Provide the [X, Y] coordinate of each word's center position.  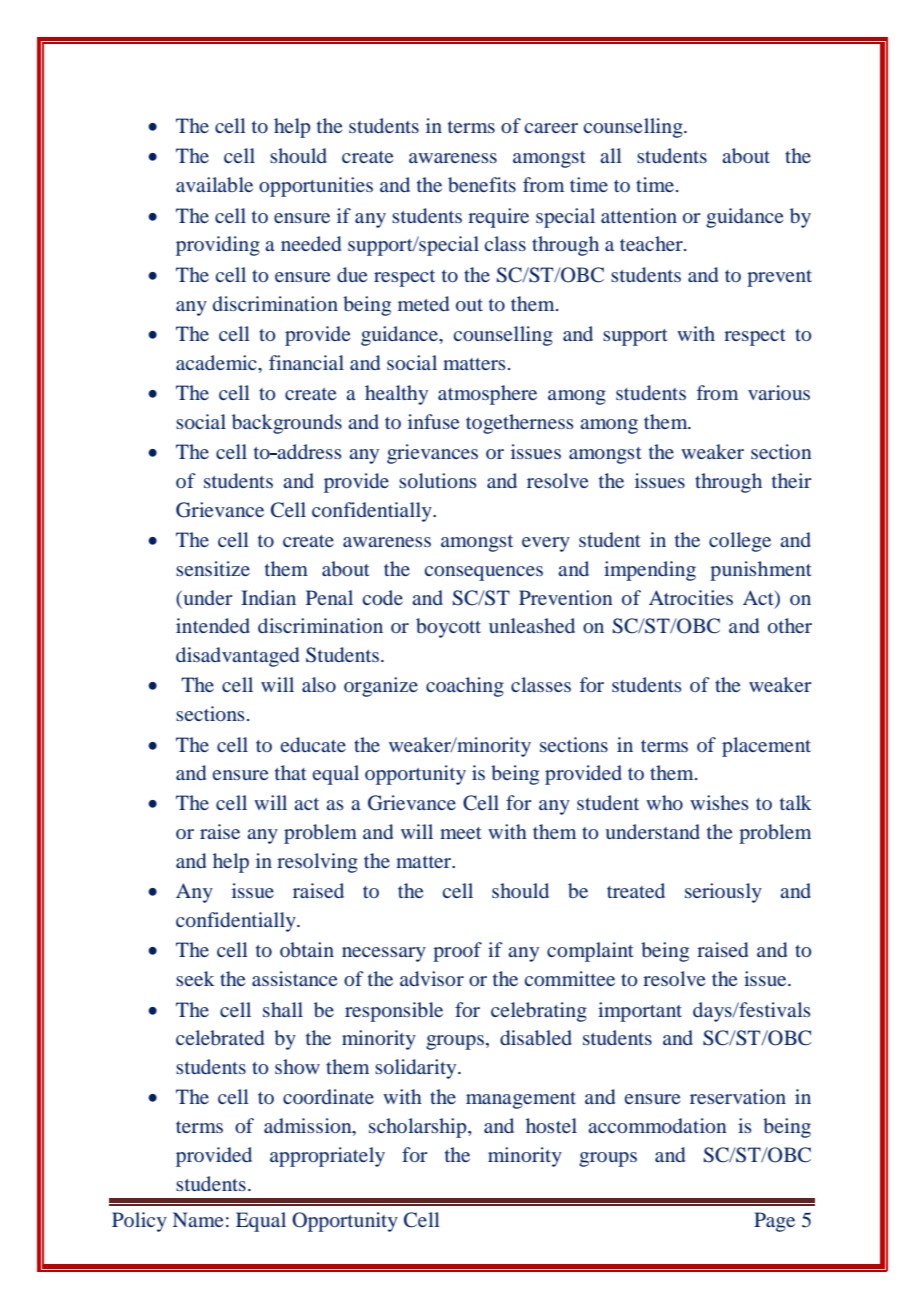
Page [774, 1222]
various [779, 392]
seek [195, 978]
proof [457, 952]
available [214, 184]
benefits [482, 184]
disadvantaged [237, 657]
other [790, 625]
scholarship [419, 1128]
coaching [465, 687]
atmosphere [487, 395]
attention [639, 215]
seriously [723, 893]
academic [217, 362]
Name [198, 1219]
